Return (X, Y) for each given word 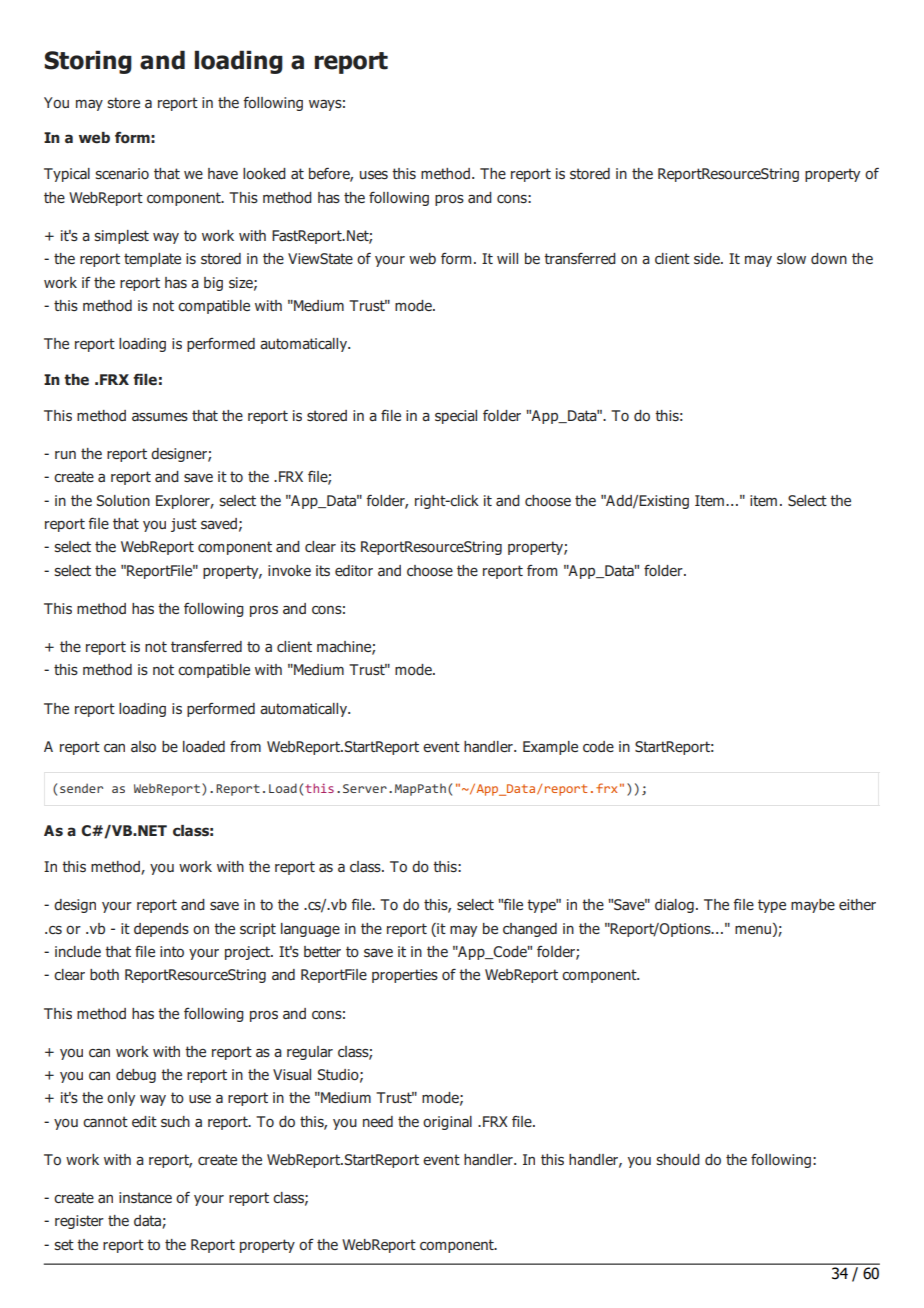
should (678, 1159)
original (447, 1123)
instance (145, 1197)
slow (791, 258)
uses (374, 175)
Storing (88, 62)
